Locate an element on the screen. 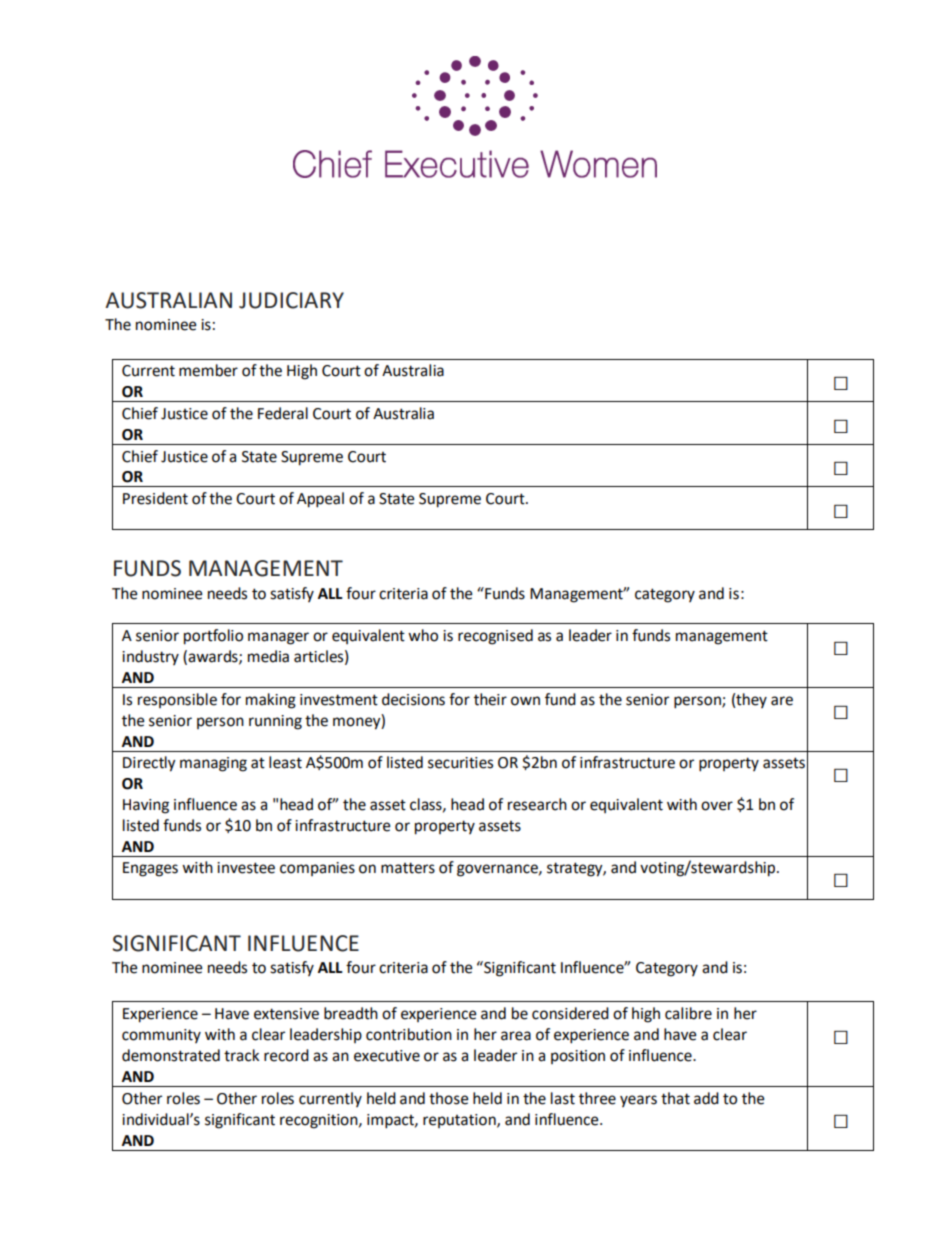 Image resolution: width=952 pixels, height=1233 pixels. own is located at coordinates (525, 701).
